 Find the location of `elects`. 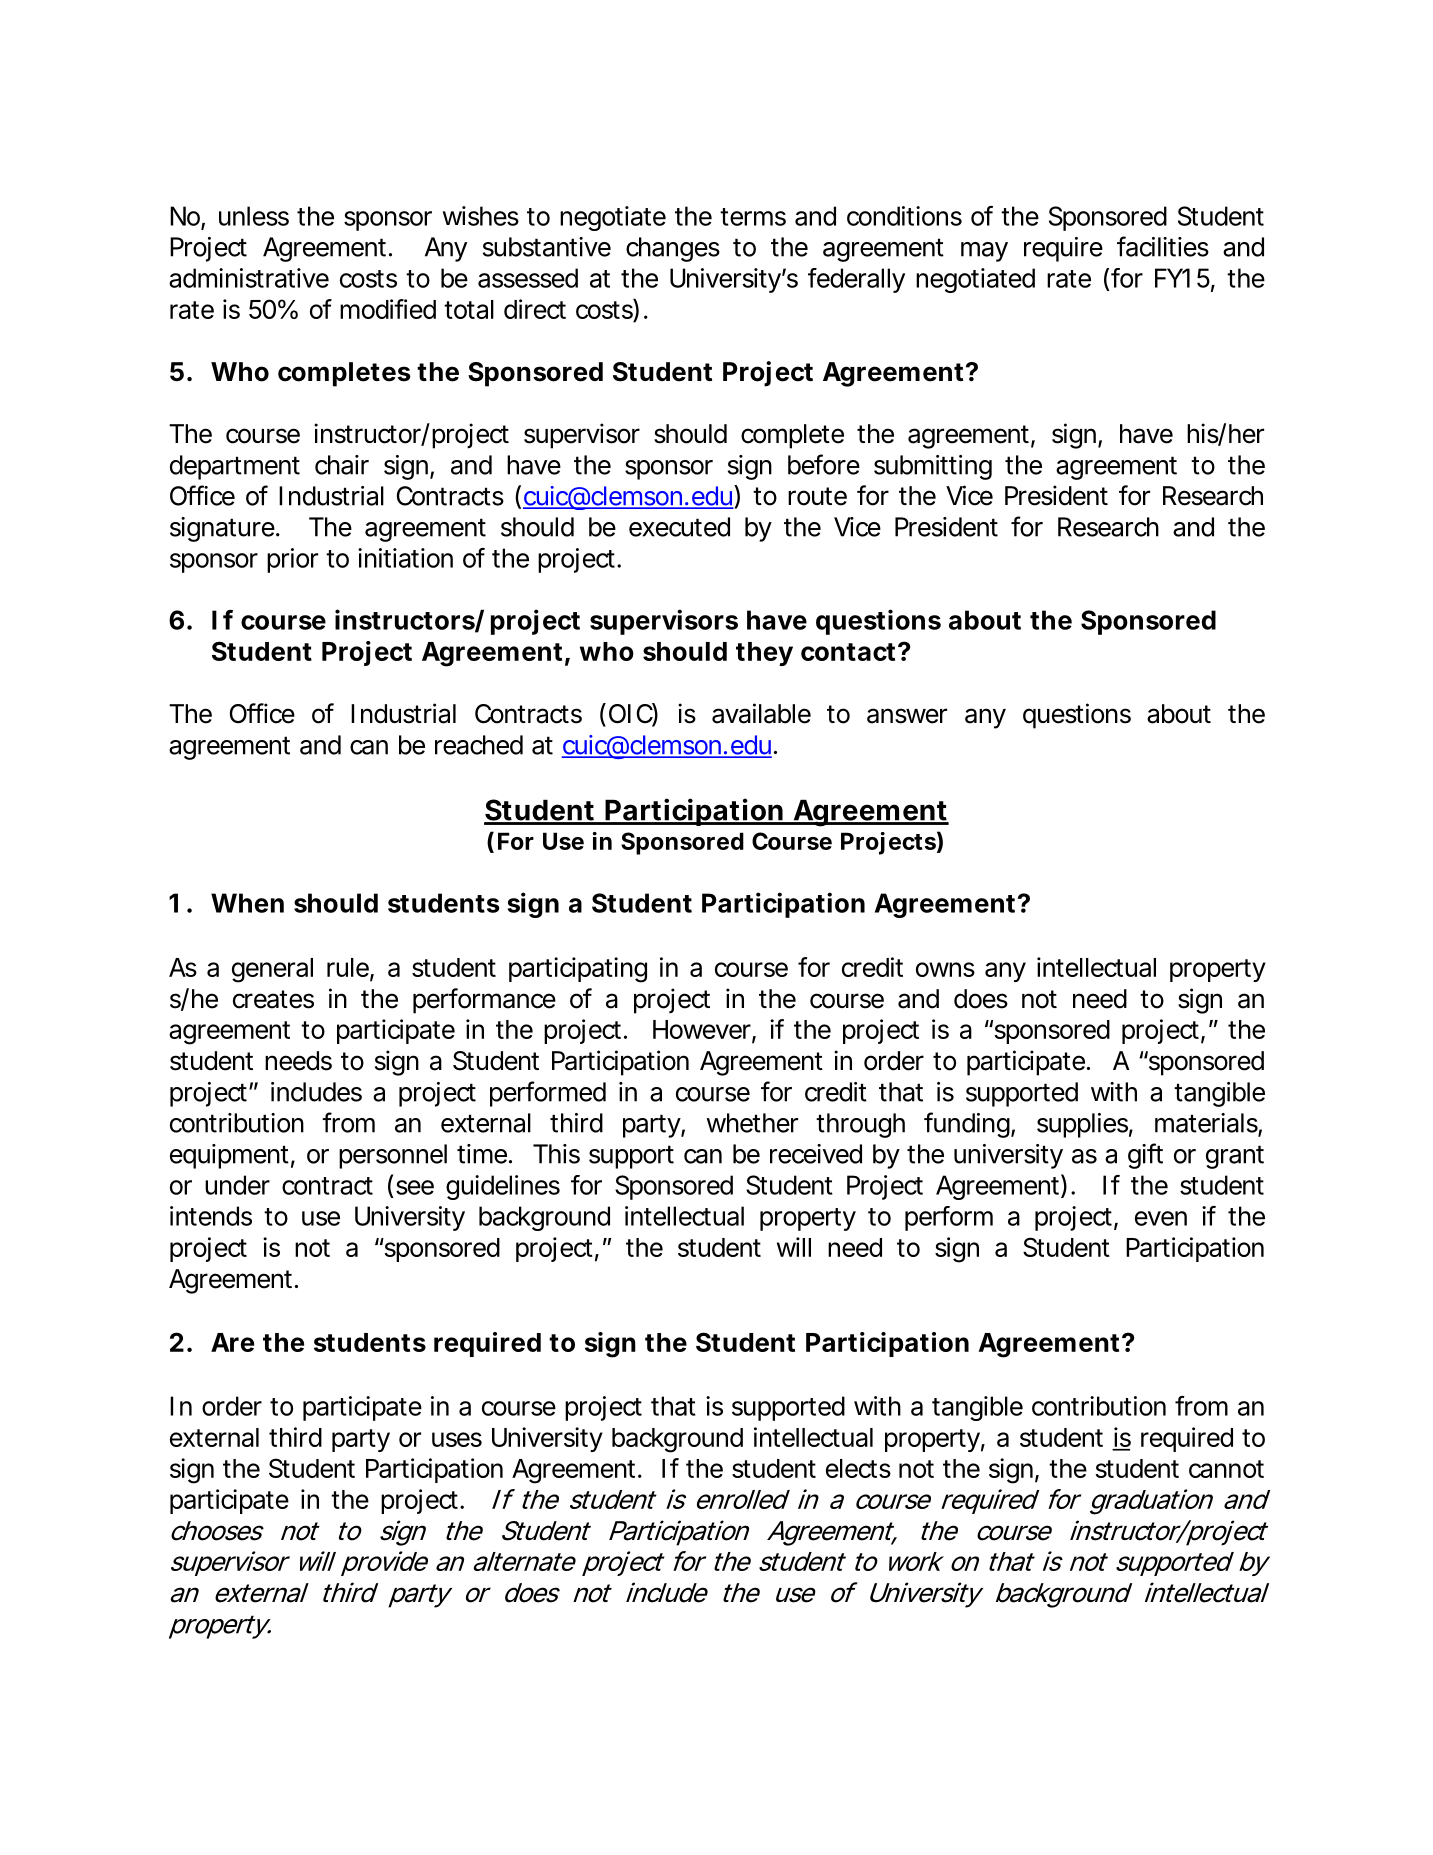

elects is located at coordinates (858, 1468).
